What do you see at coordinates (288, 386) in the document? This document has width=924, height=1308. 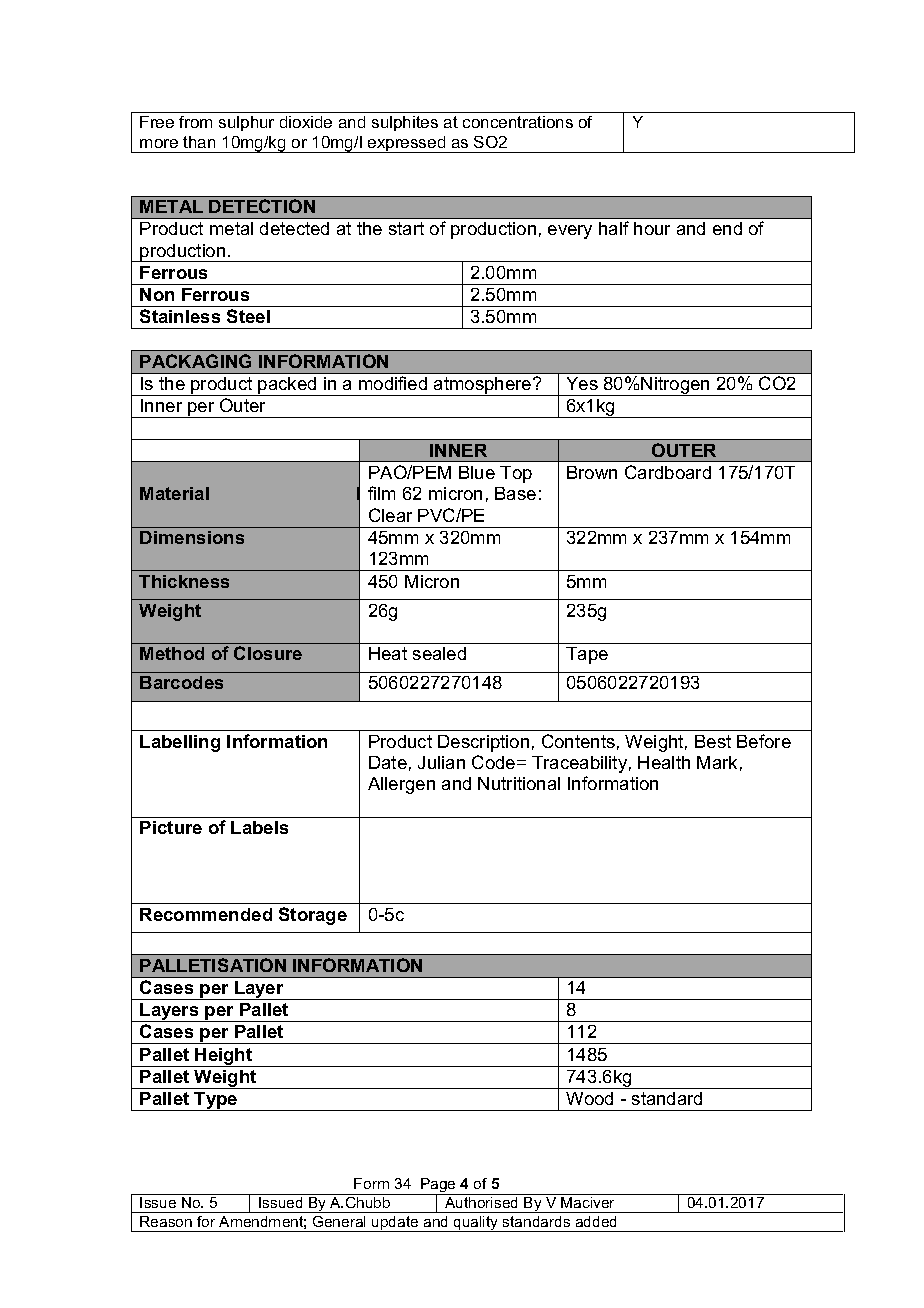 I see `packed` at bounding box center [288, 386].
